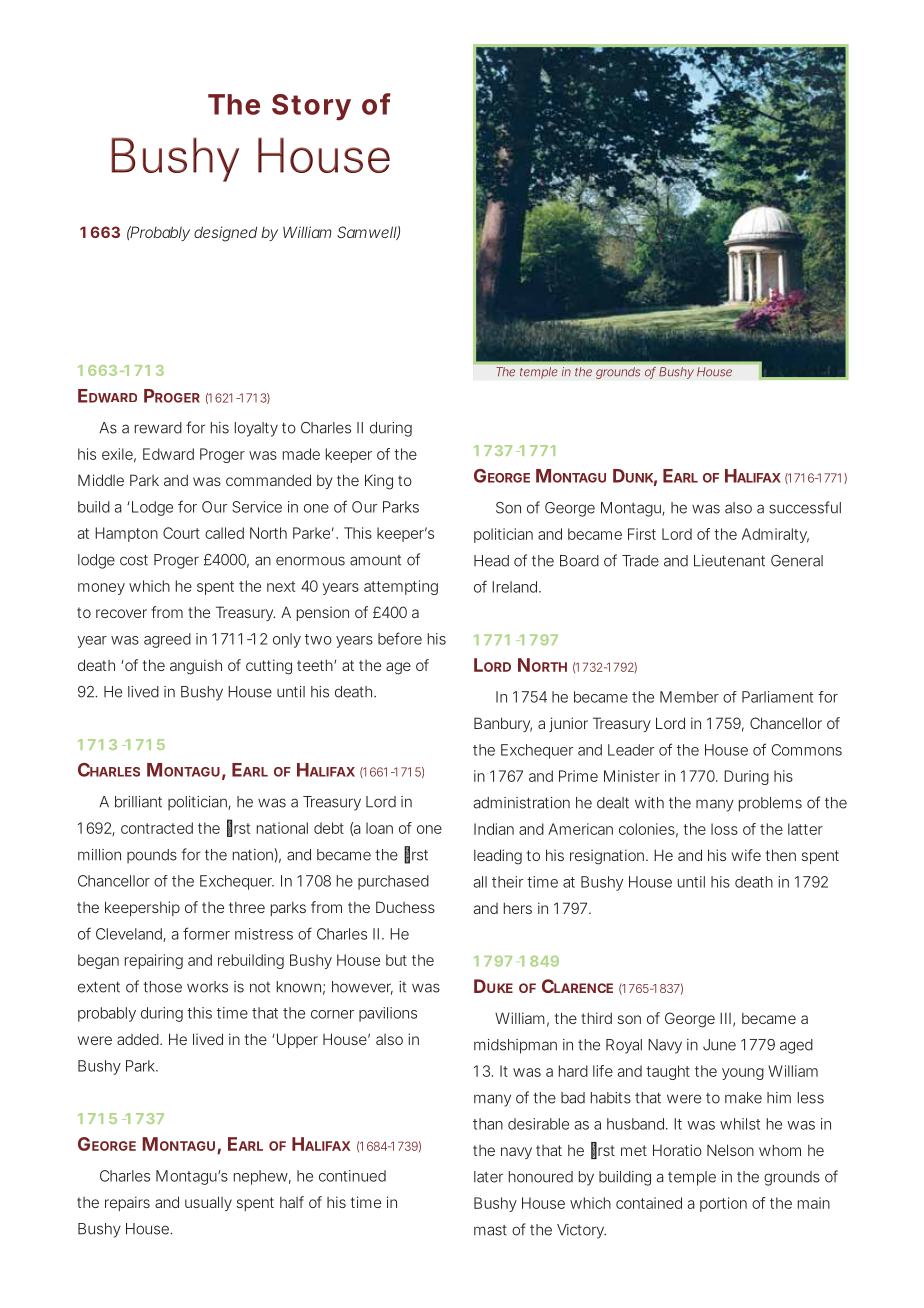 This screenshot has height=1308, width=924. What do you see at coordinates (724, 829) in the screenshot?
I see `loss` at bounding box center [724, 829].
